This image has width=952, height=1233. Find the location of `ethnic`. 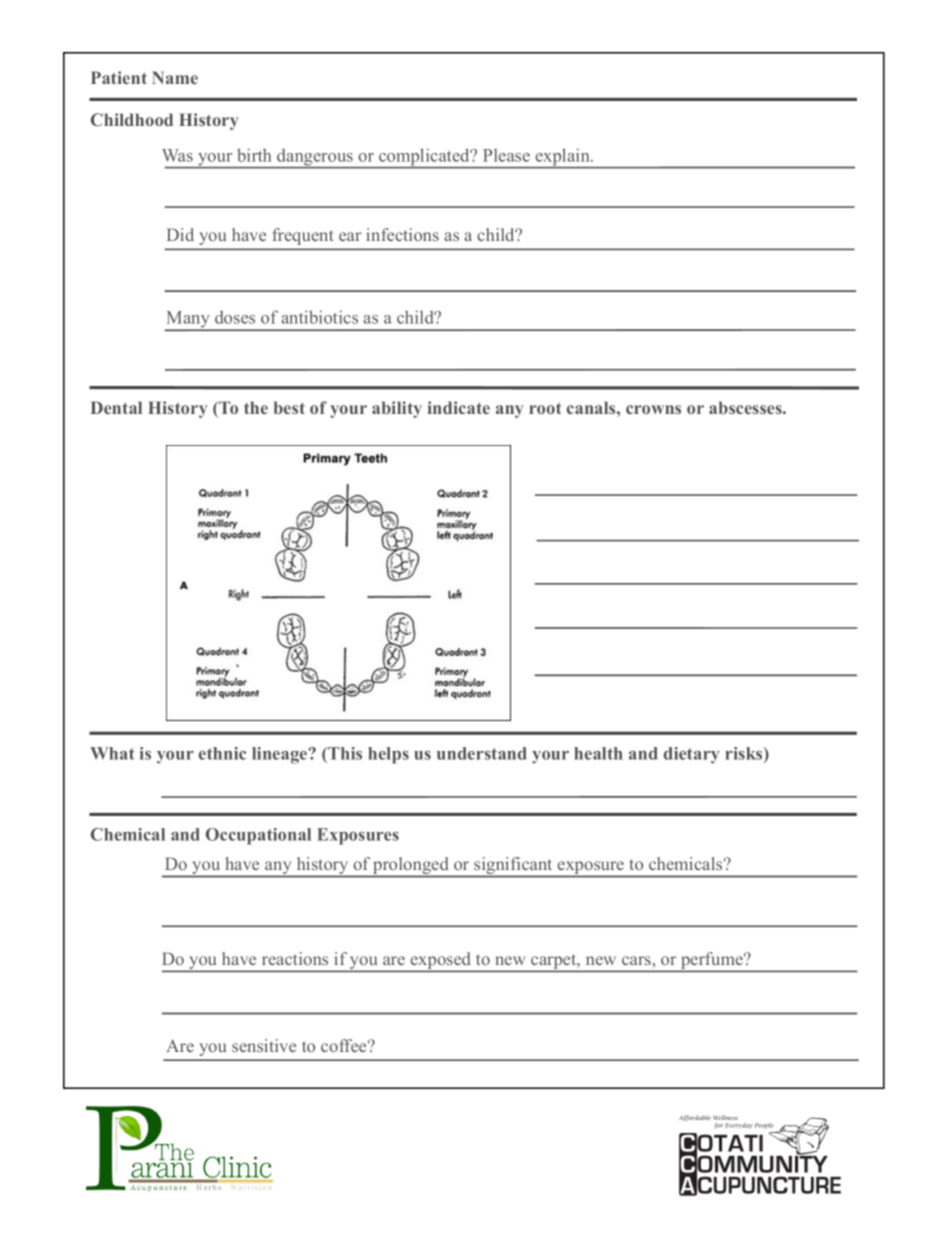

ethnic is located at coordinates (222, 753).
